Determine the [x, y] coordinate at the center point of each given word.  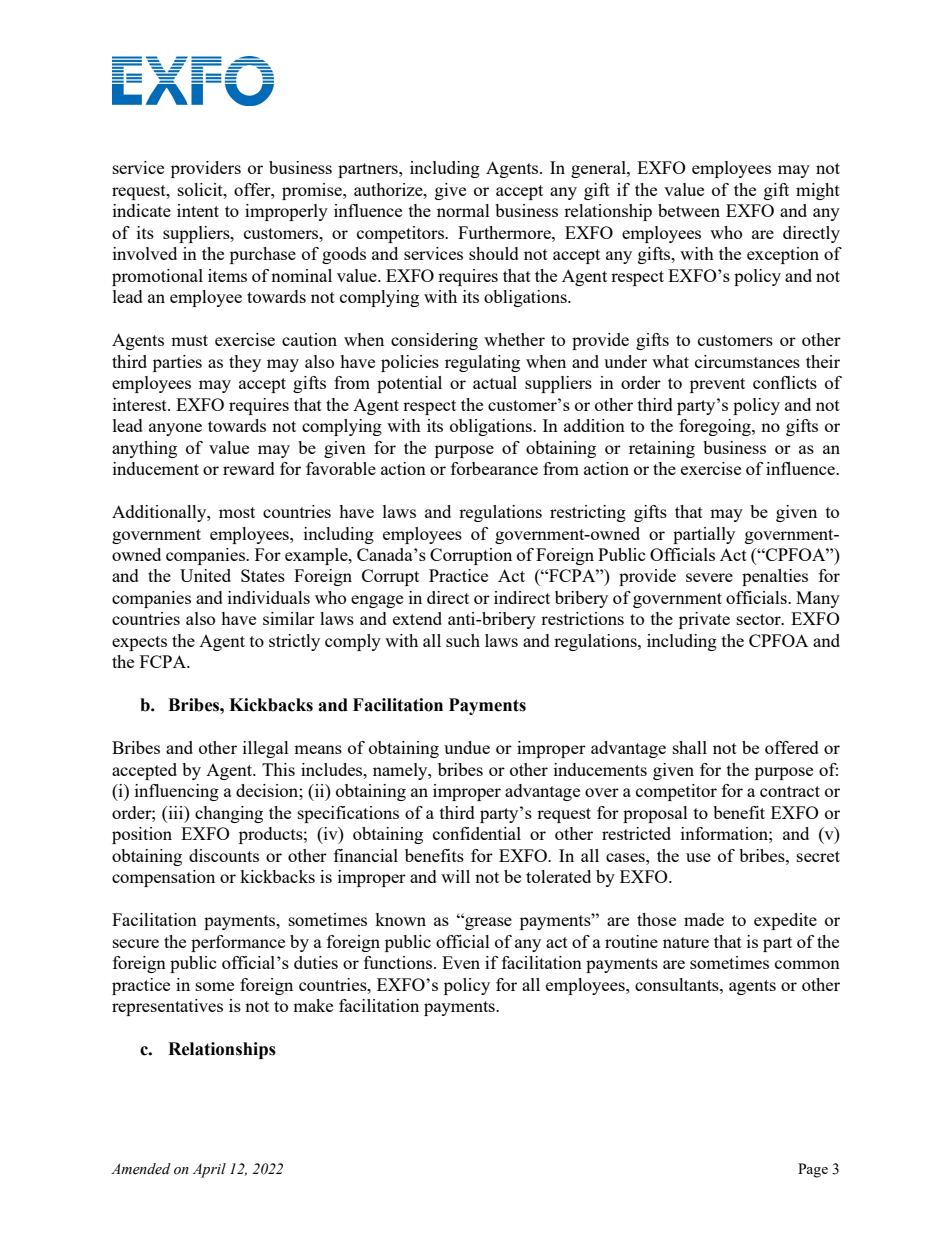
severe [709, 577]
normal [463, 210]
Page [813, 1170]
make [313, 1005]
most [237, 512]
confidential [477, 833]
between [689, 210]
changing [229, 814]
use [698, 857]
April [209, 1170]
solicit [201, 189]
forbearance [494, 468]
